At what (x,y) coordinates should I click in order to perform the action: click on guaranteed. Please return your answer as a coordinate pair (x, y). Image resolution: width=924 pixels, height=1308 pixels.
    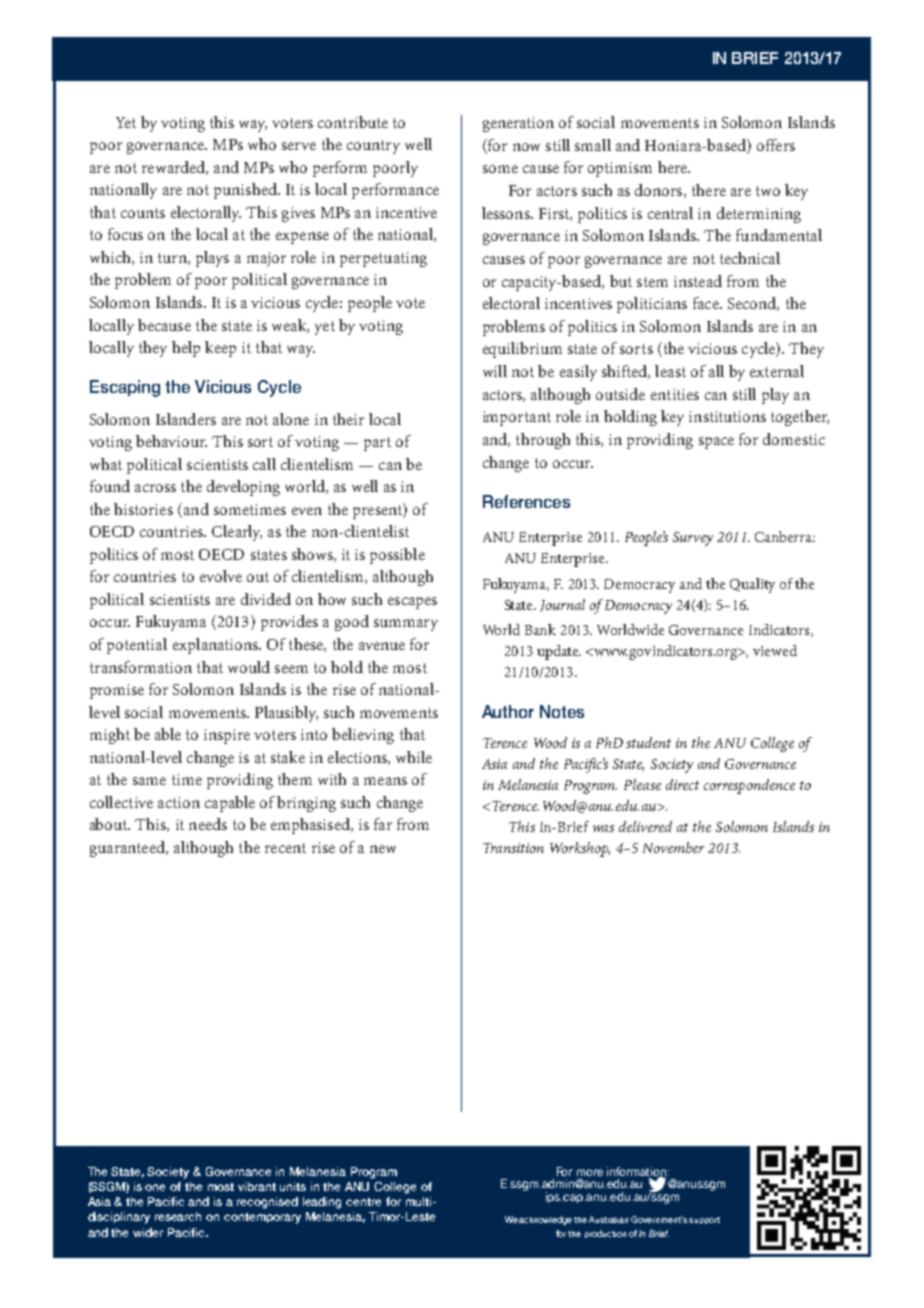
    Looking at the image, I should click on (128, 849).
